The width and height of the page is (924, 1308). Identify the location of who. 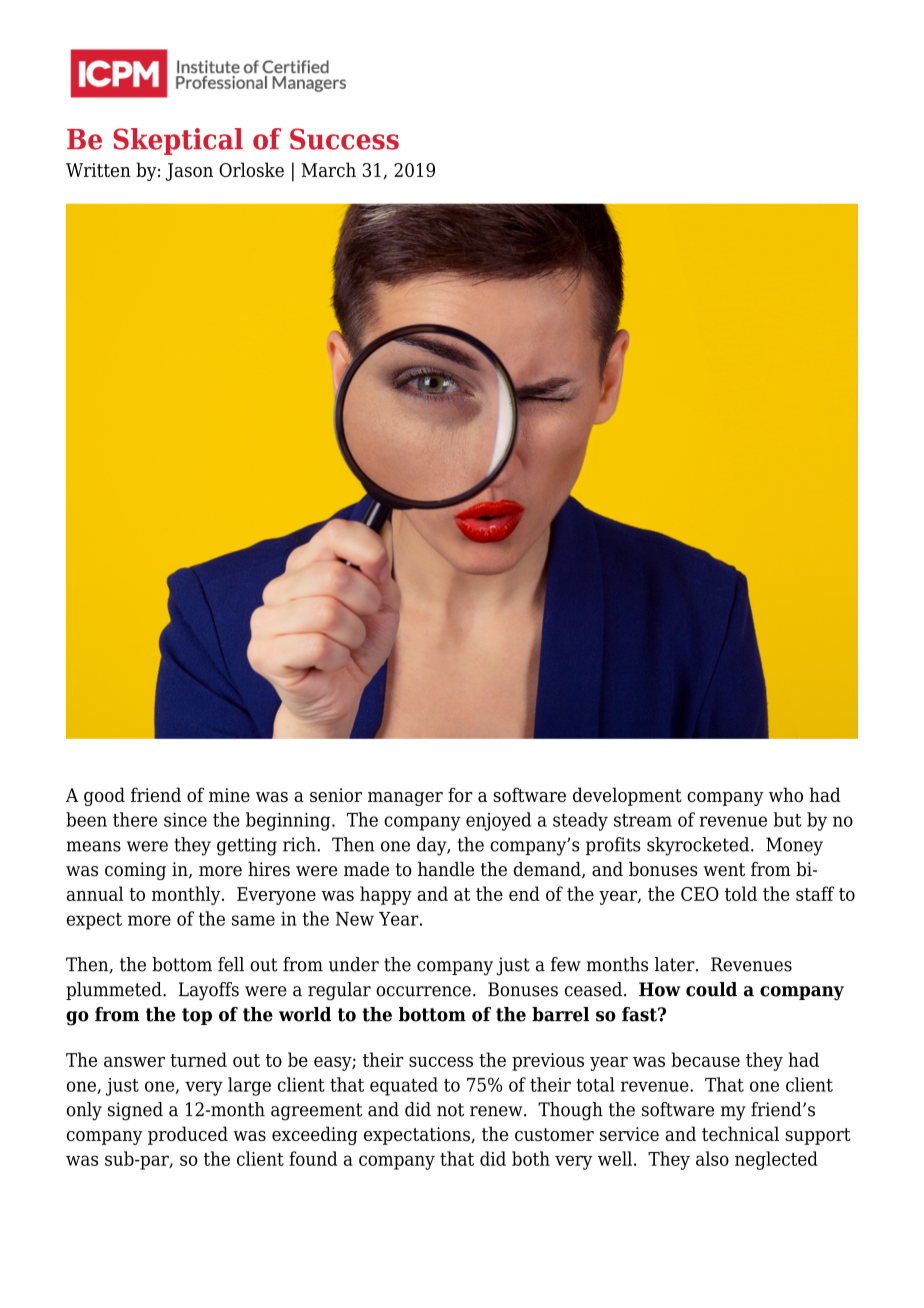
(786, 794).
